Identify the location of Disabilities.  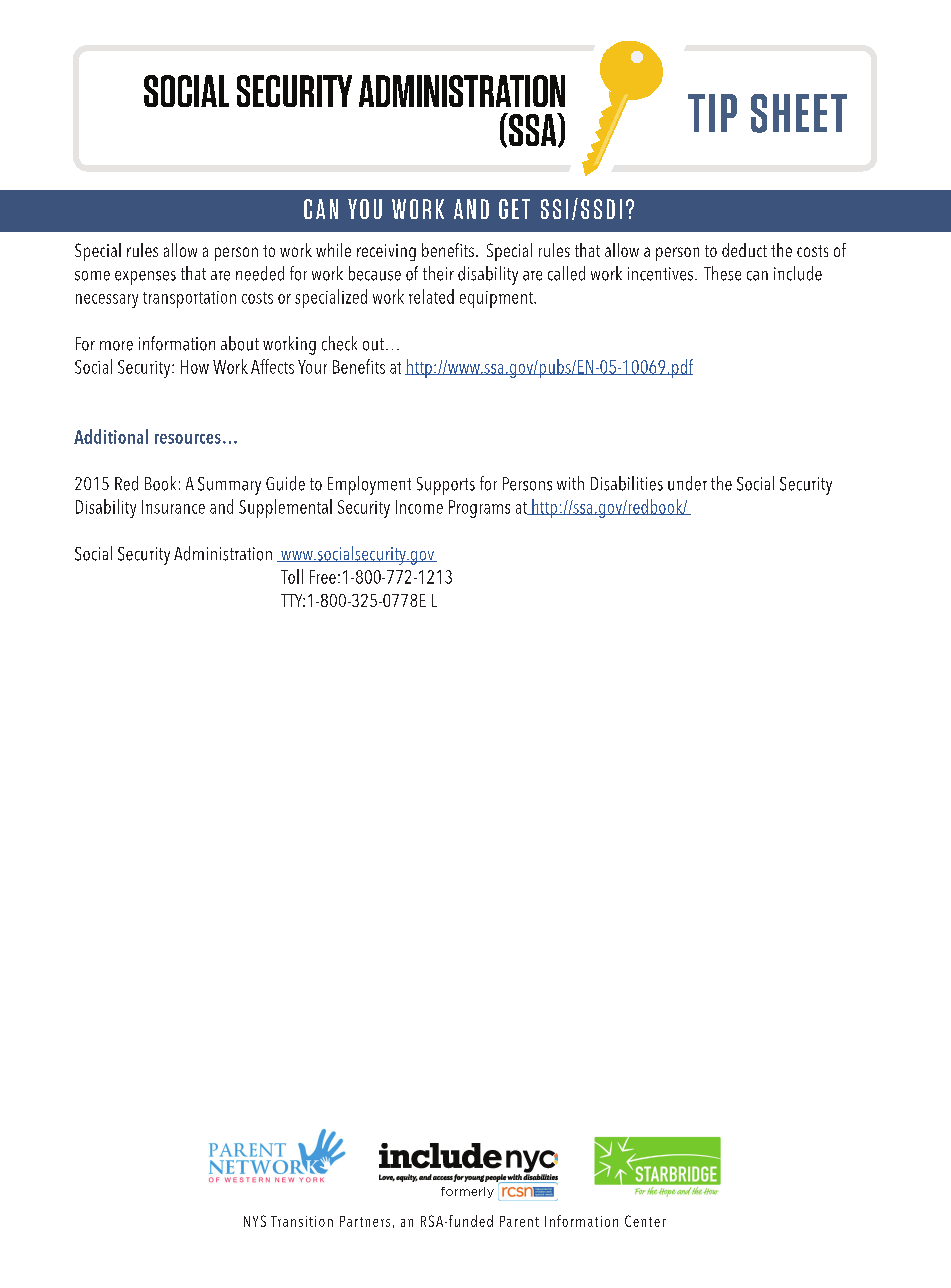
(627, 483).
